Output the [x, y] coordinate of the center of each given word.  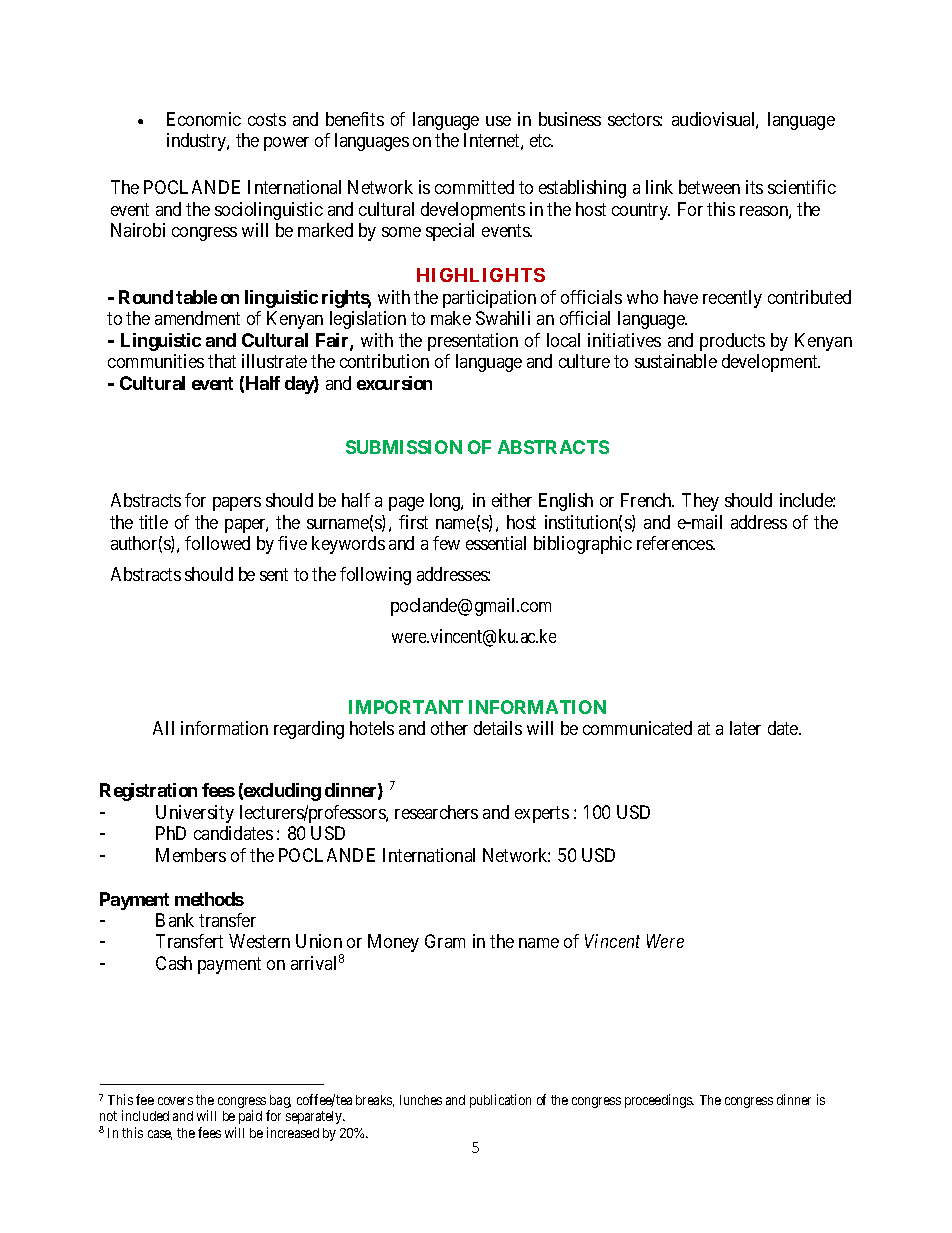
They [700, 502]
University [195, 814]
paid [250, 1117]
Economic [204, 119]
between [709, 187]
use [498, 121]
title [153, 522]
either [512, 500]
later [745, 728]
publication [500, 1101]
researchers [436, 812]
